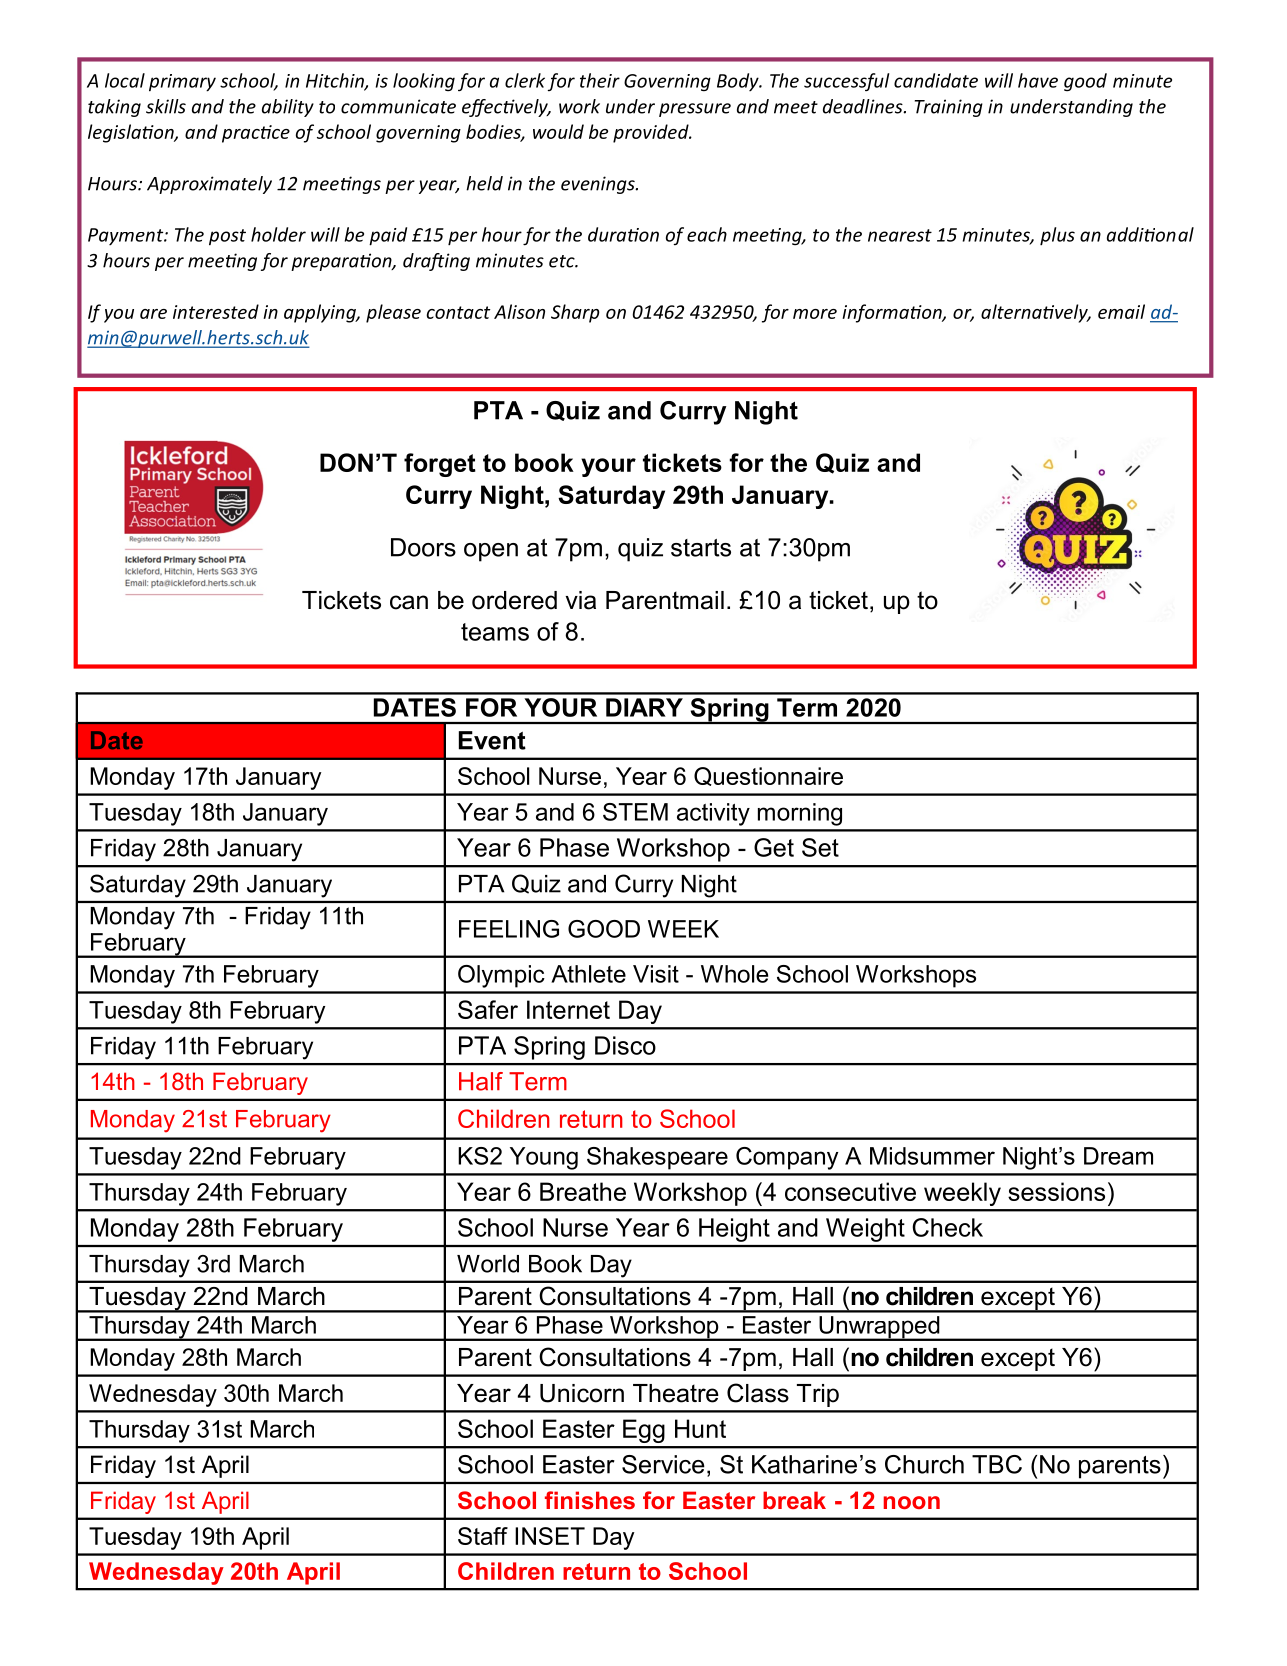 Image resolution: width=1287 pixels, height=1666 pixels. What do you see at coordinates (256, 134) in the screenshot?
I see `practice` at bounding box center [256, 134].
